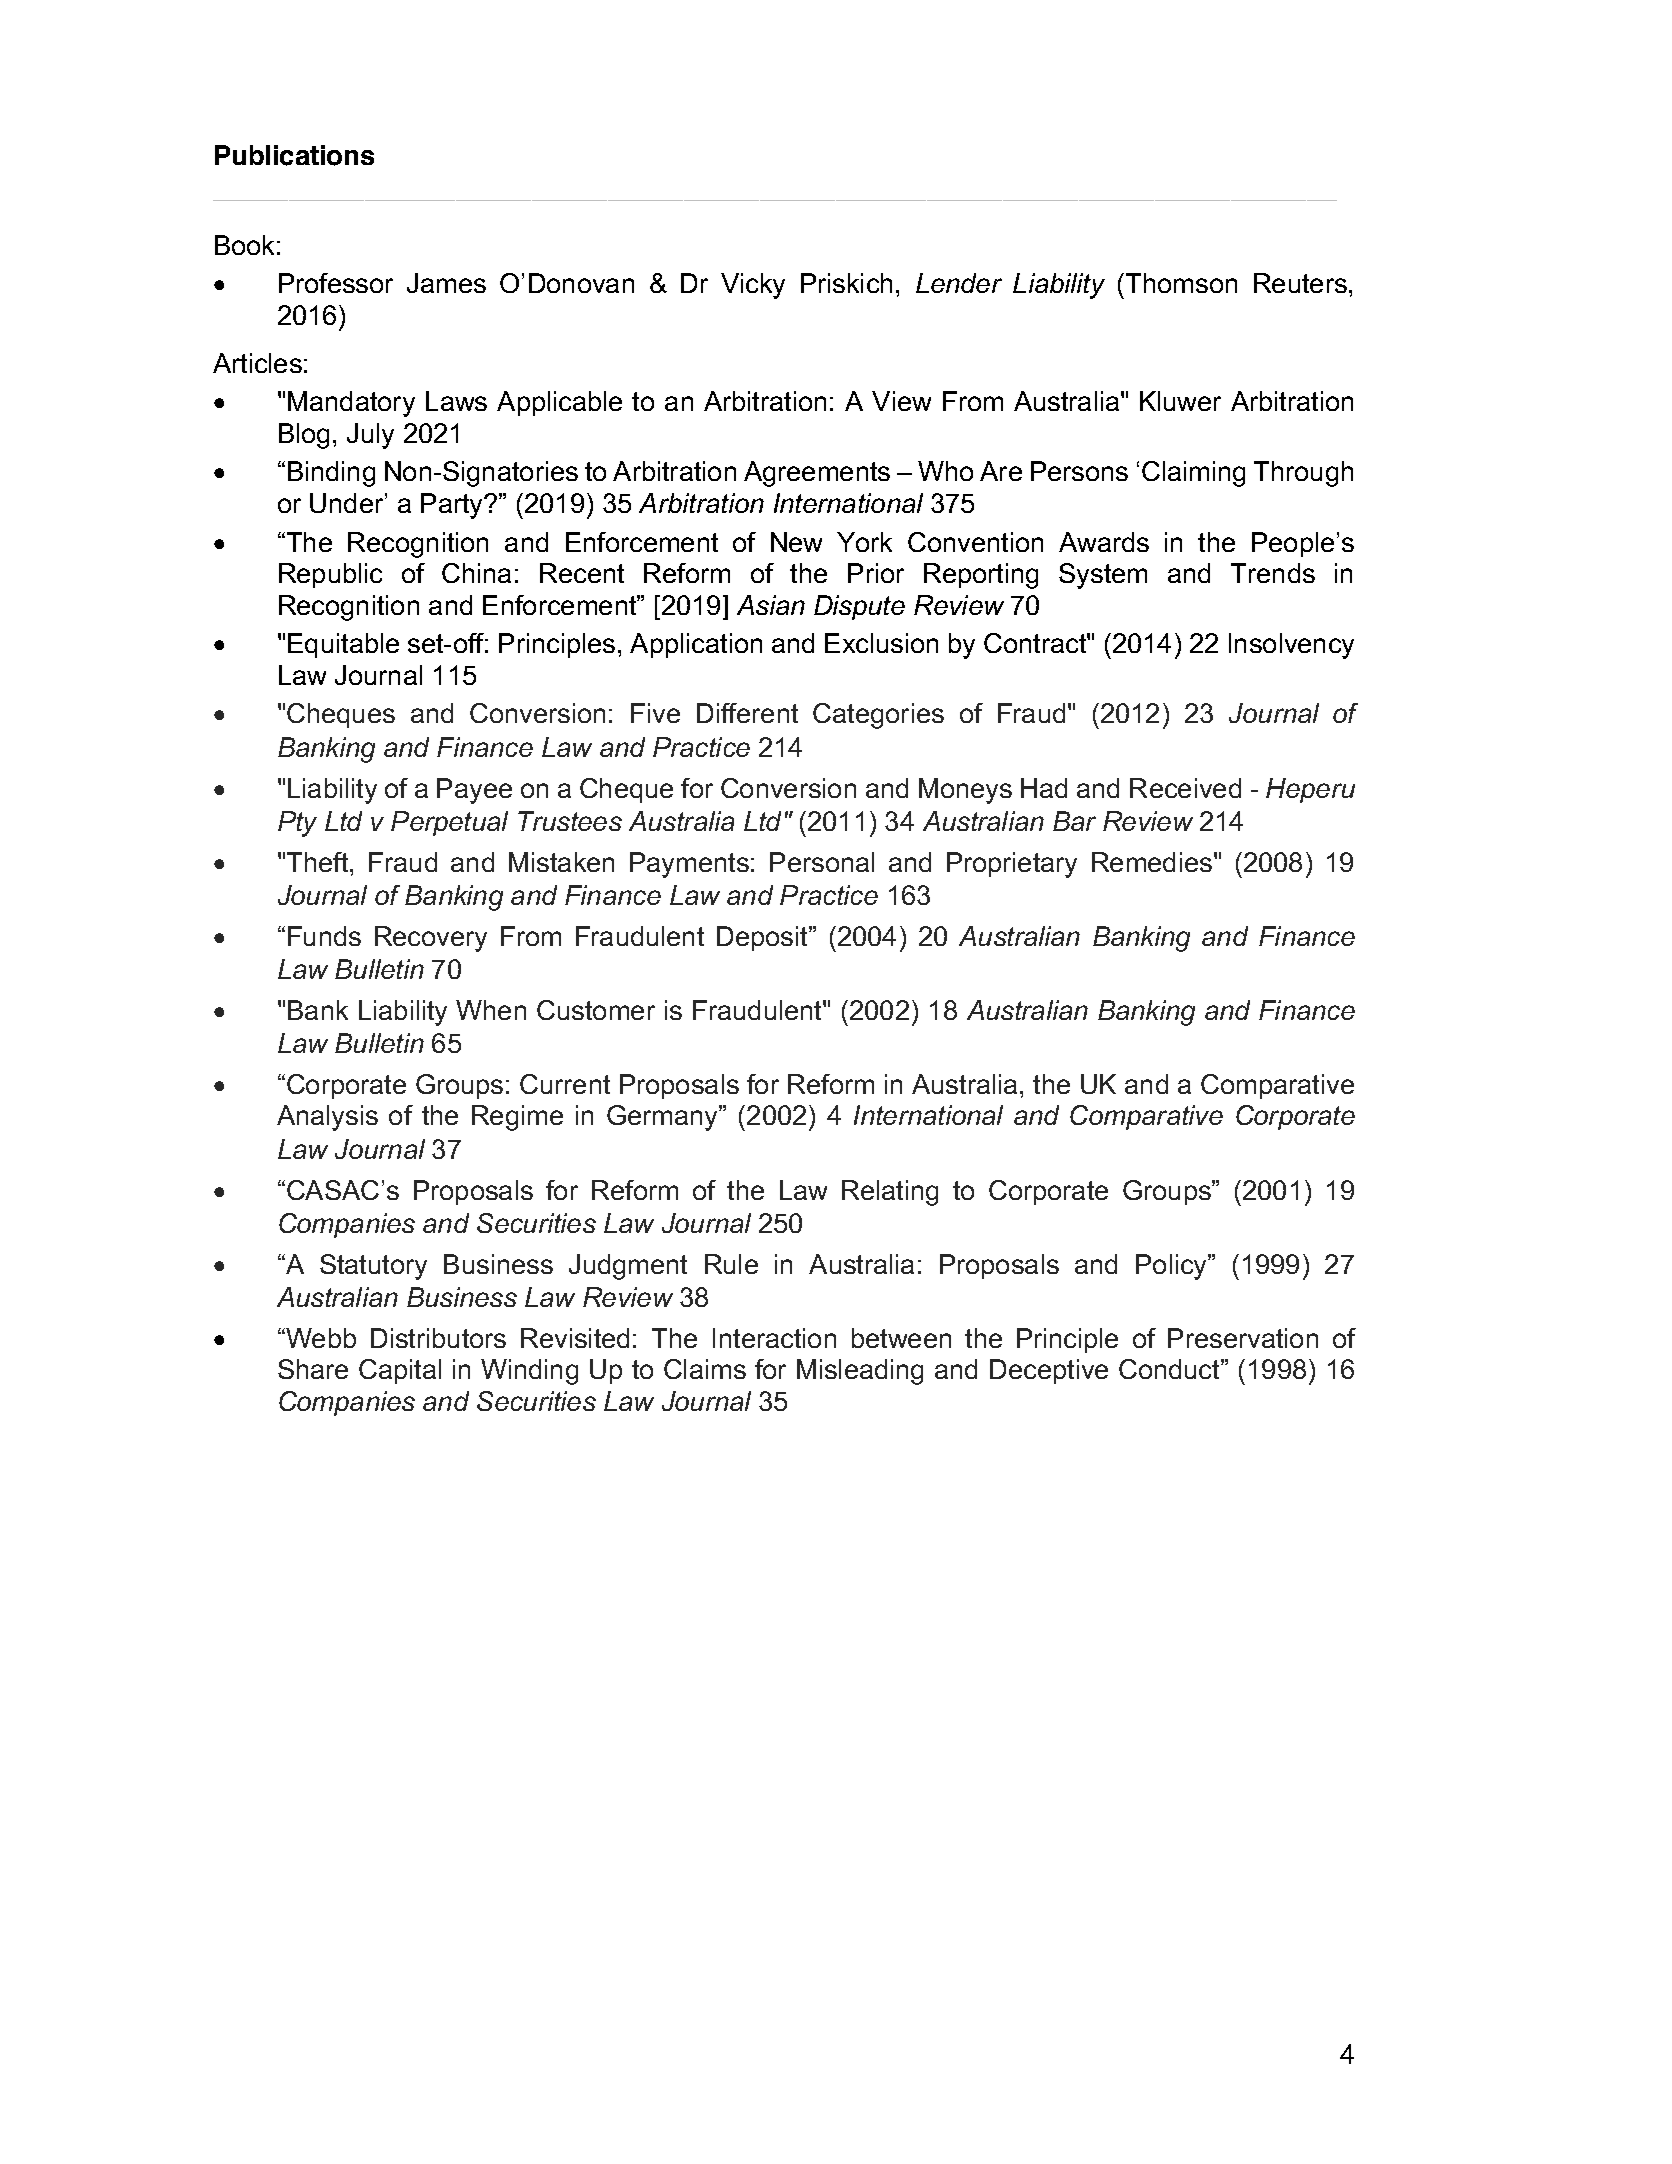 This screenshot has width=1672, height=2164. I want to click on Vicky, so click(753, 286).
